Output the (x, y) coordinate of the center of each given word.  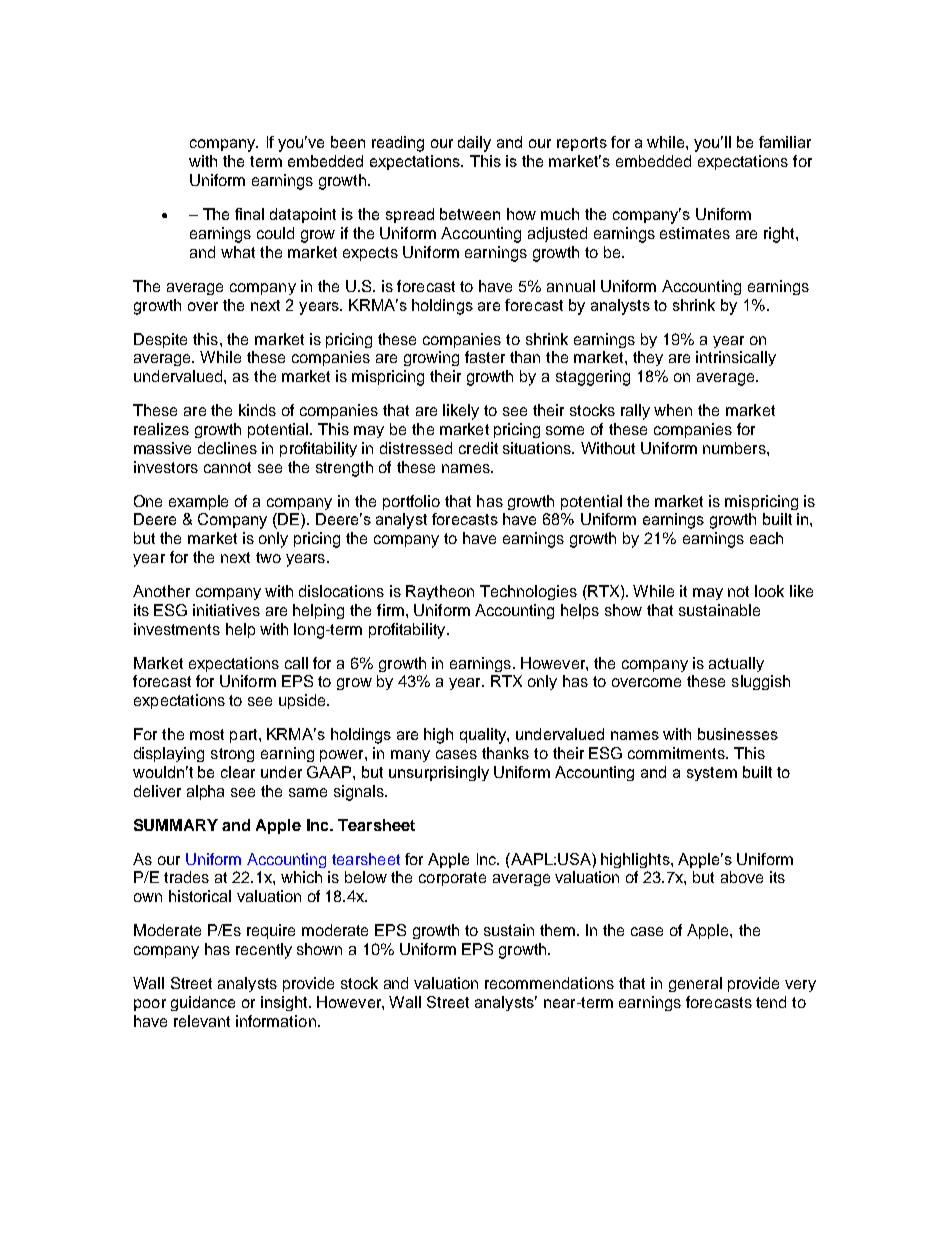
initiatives (226, 610)
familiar (785, 142)
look (769, 591)
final (249, 214)
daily (474, 144)
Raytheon (440, 592)
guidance (203, 1003)
